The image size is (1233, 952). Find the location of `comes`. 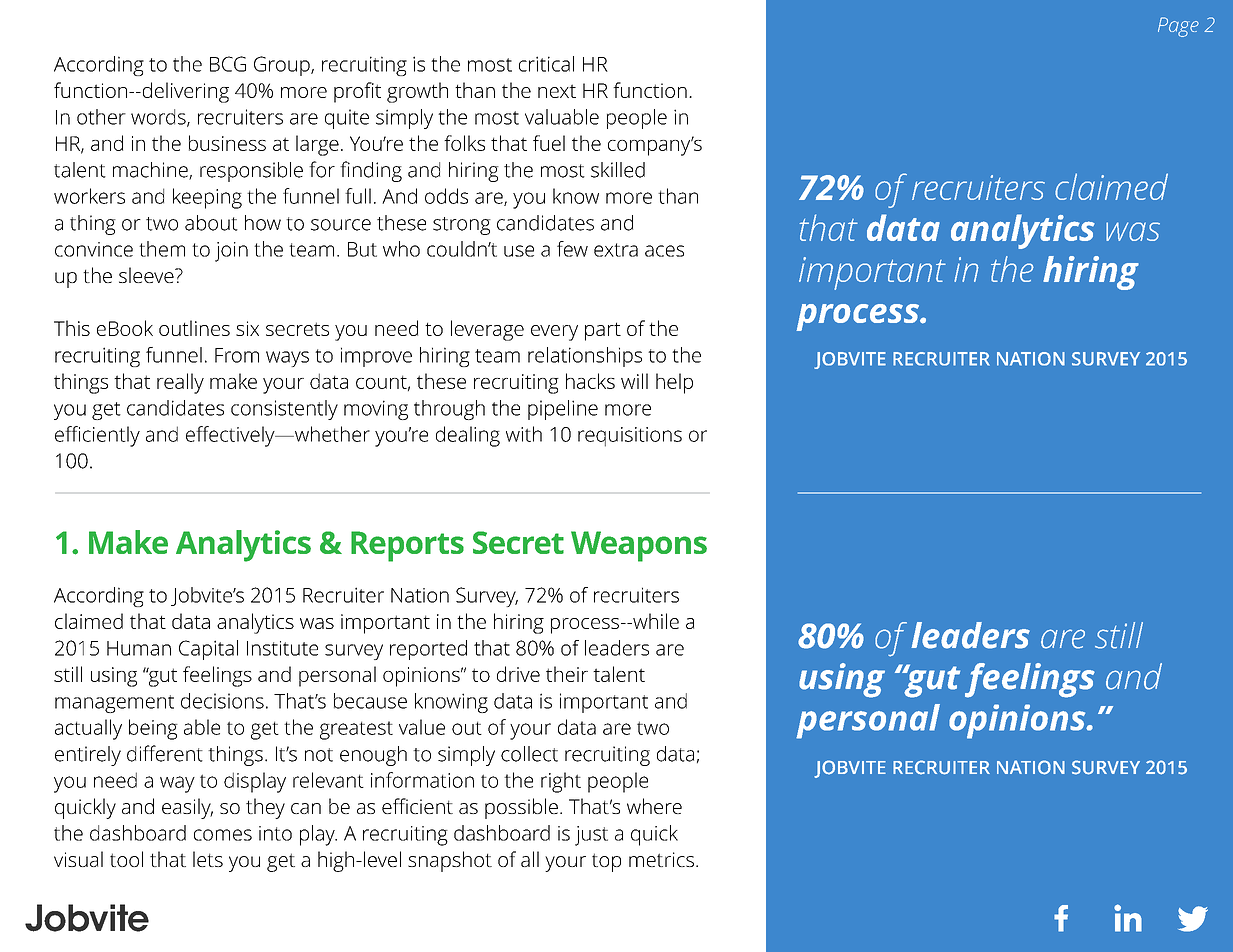

comes is located at coordinates (223, 835).
